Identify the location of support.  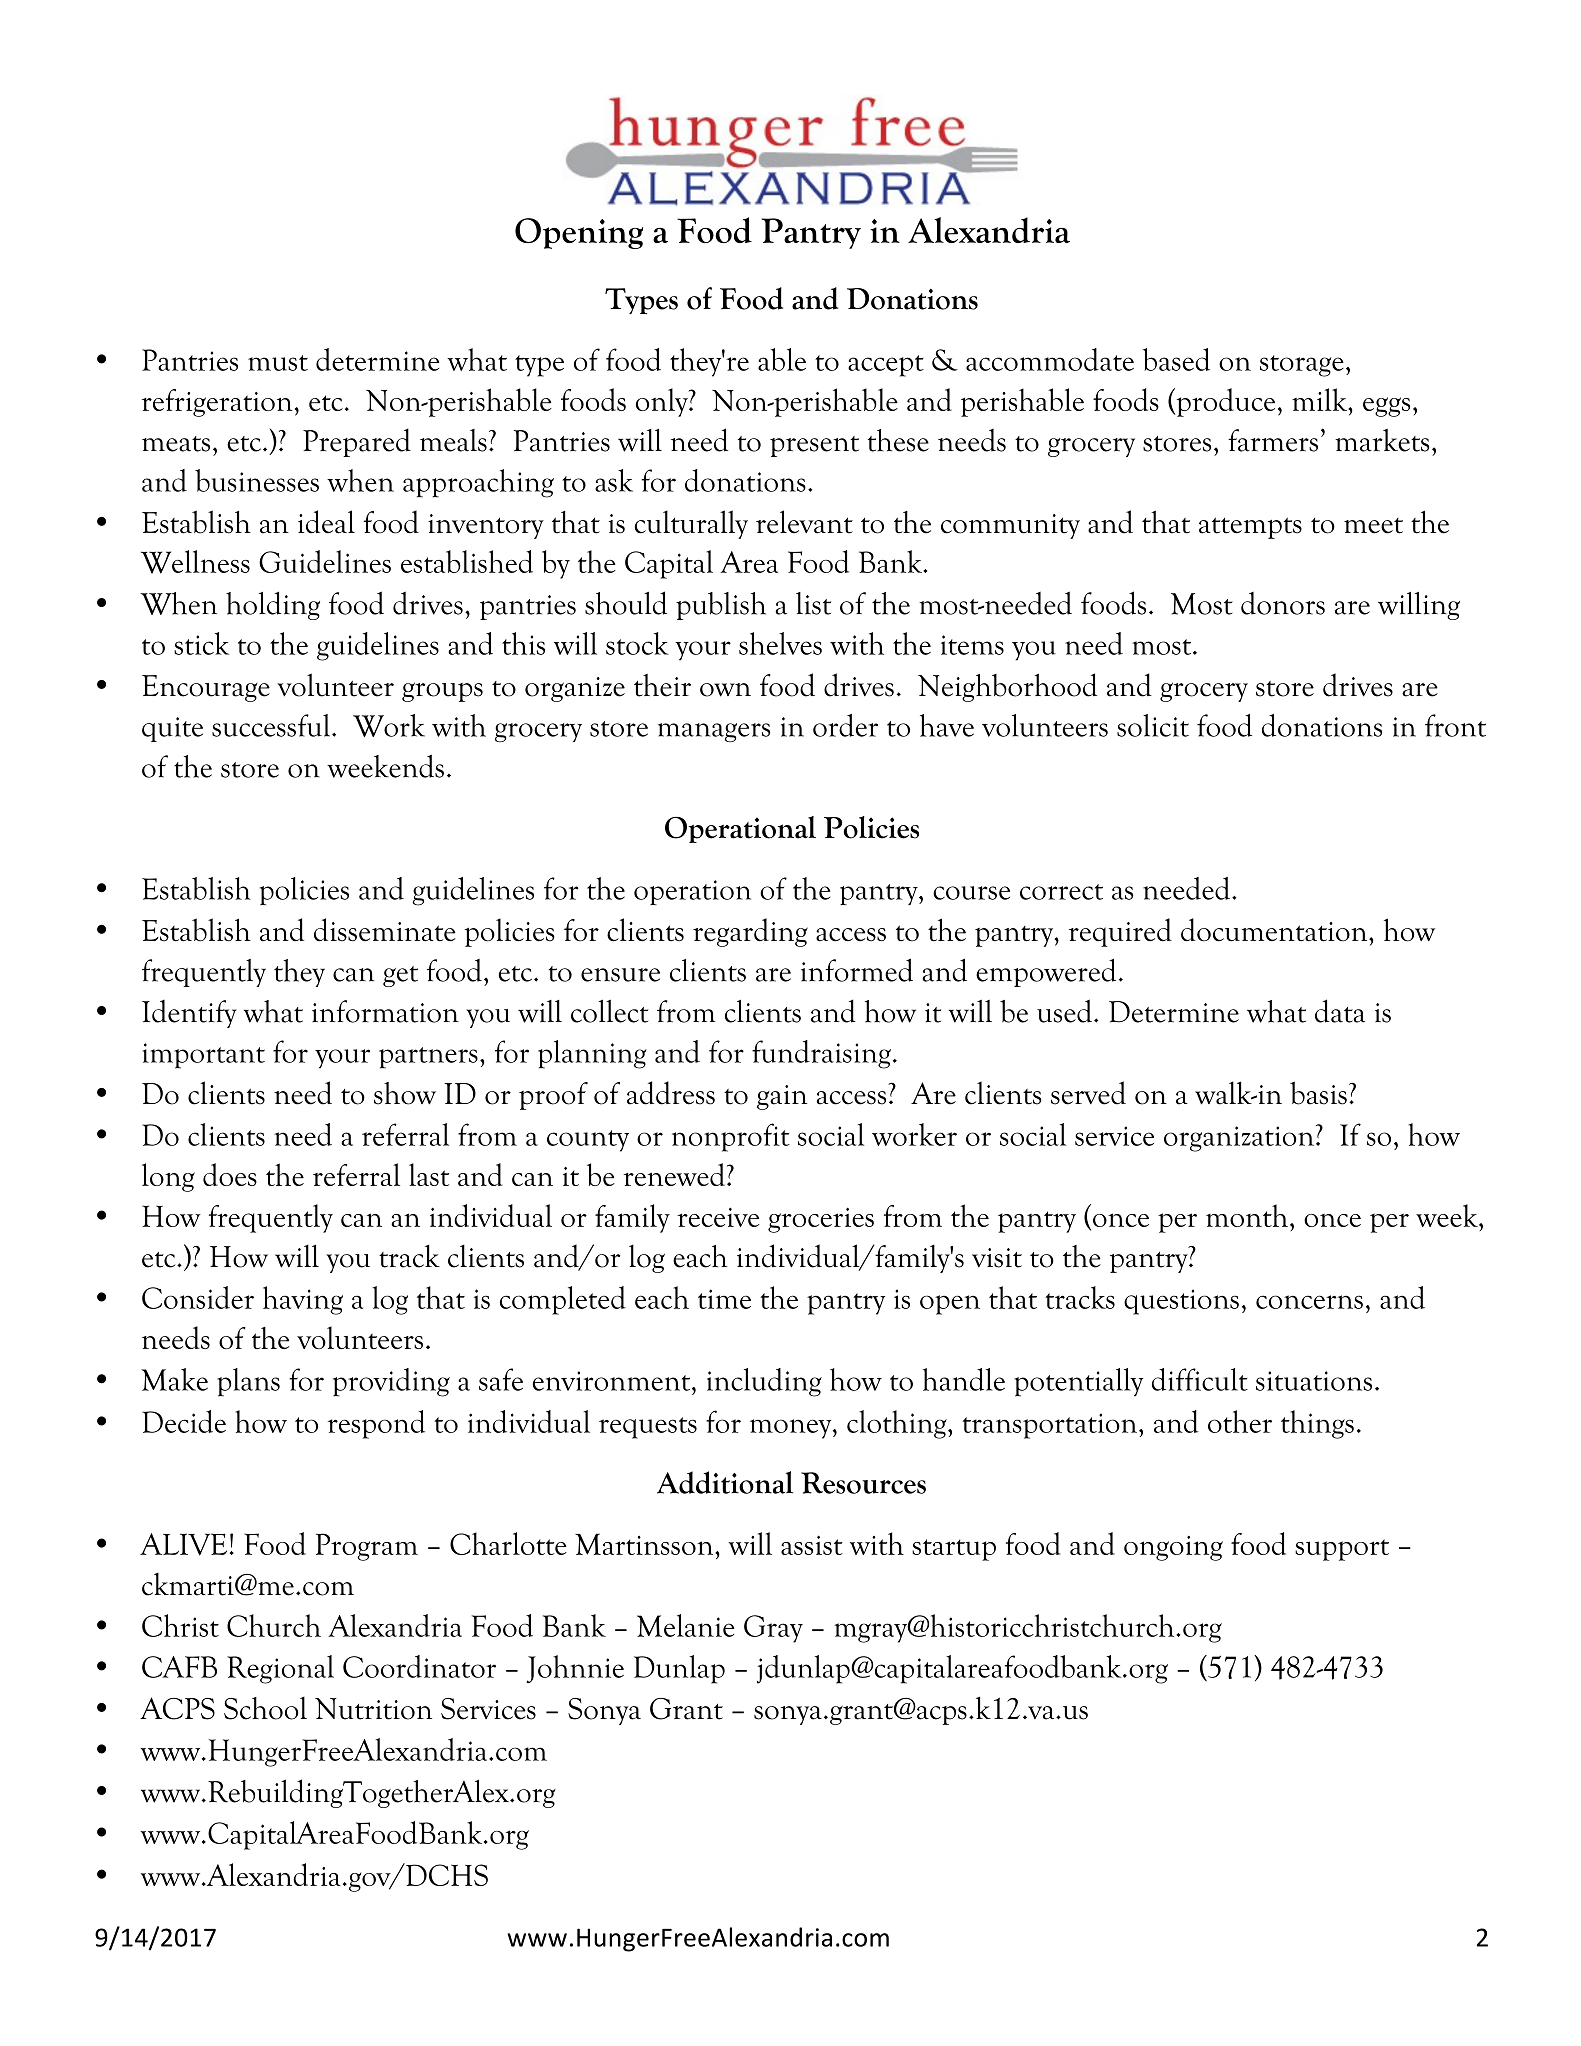
(1342, 1550).
